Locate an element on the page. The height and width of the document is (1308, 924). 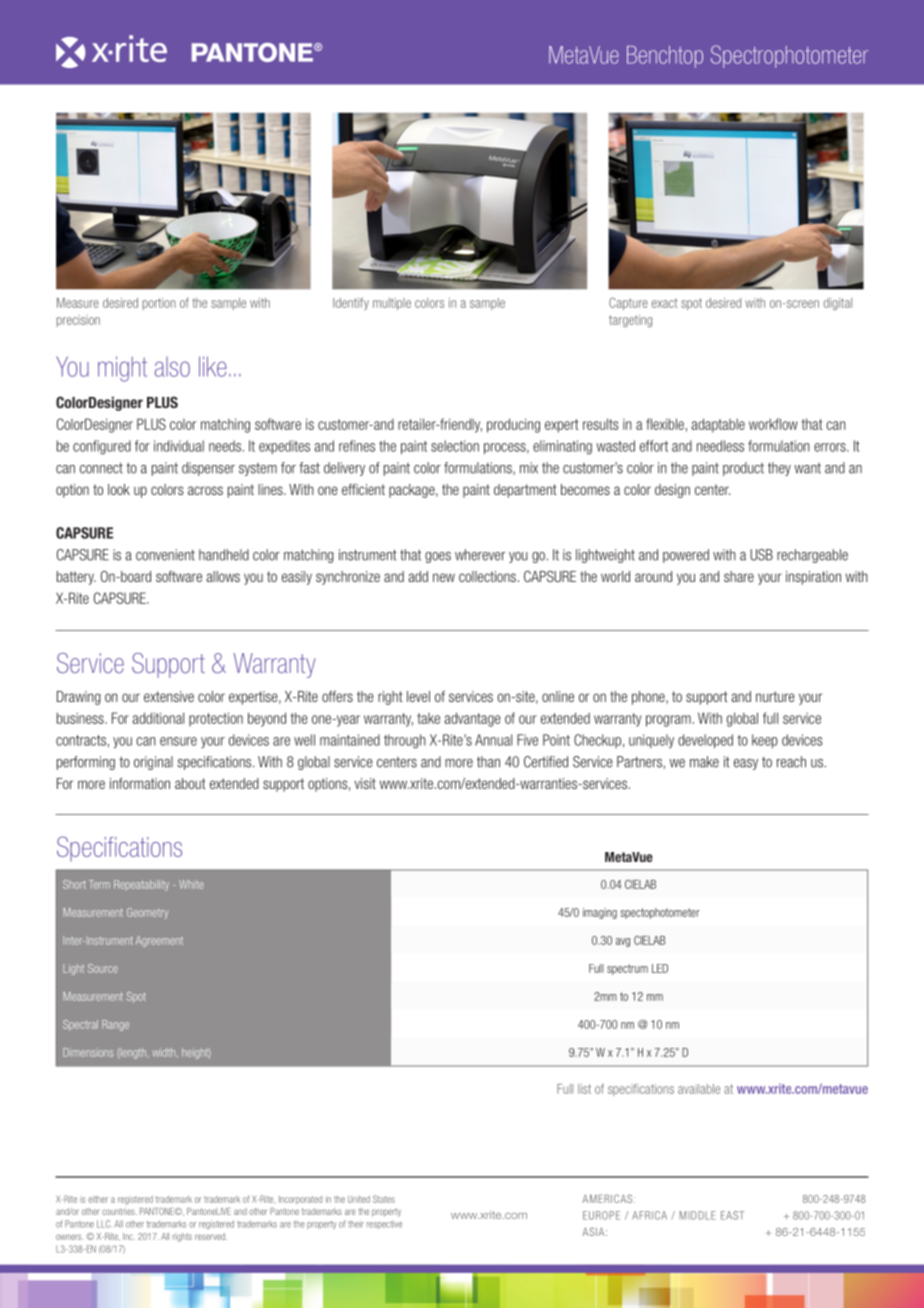
goes is located at coordinates (438, 557).
